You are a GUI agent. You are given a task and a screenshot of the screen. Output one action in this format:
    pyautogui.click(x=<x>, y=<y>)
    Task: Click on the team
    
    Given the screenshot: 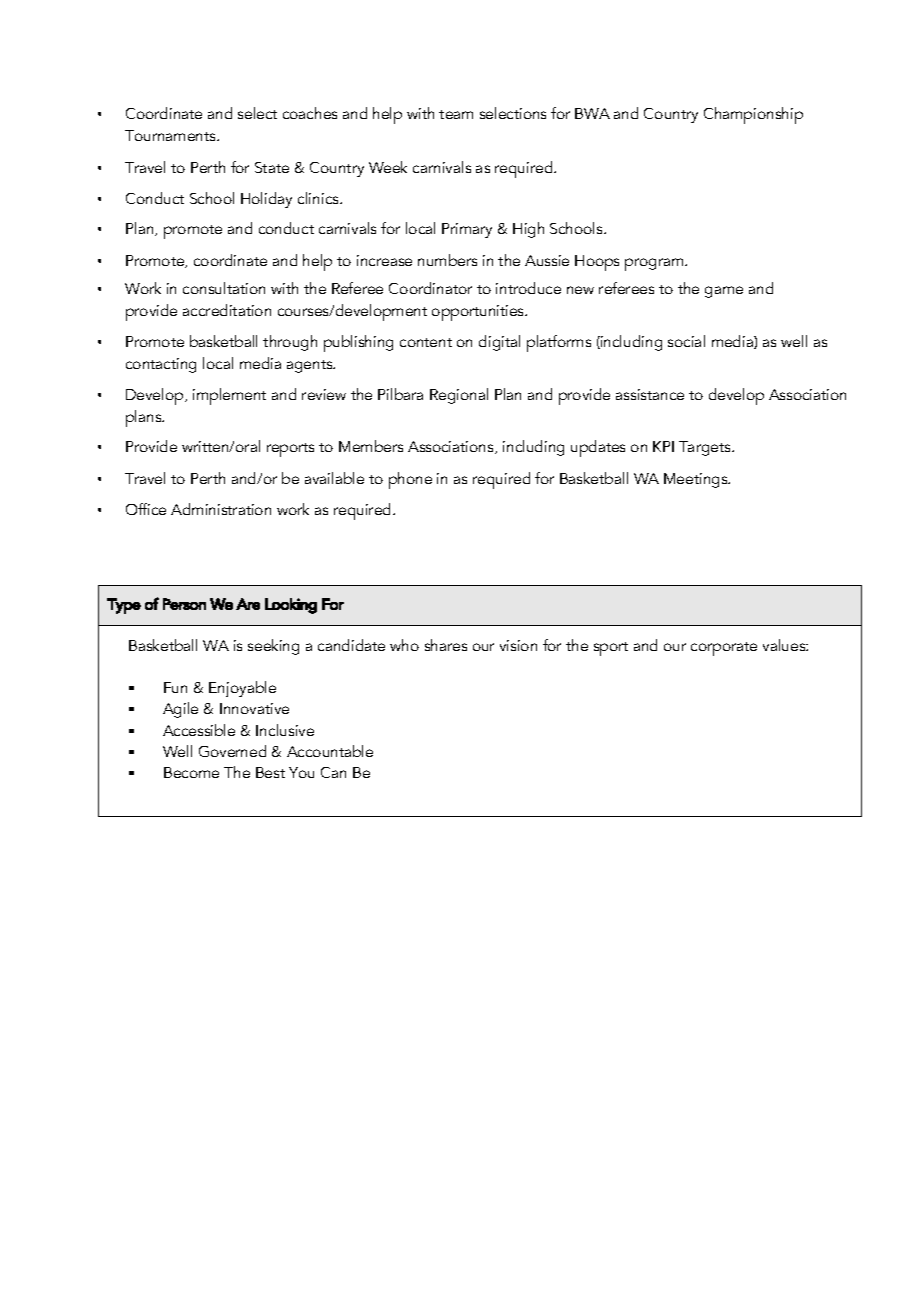 What is the action you would take?
    pyautogui.click(x=456, y=114)
